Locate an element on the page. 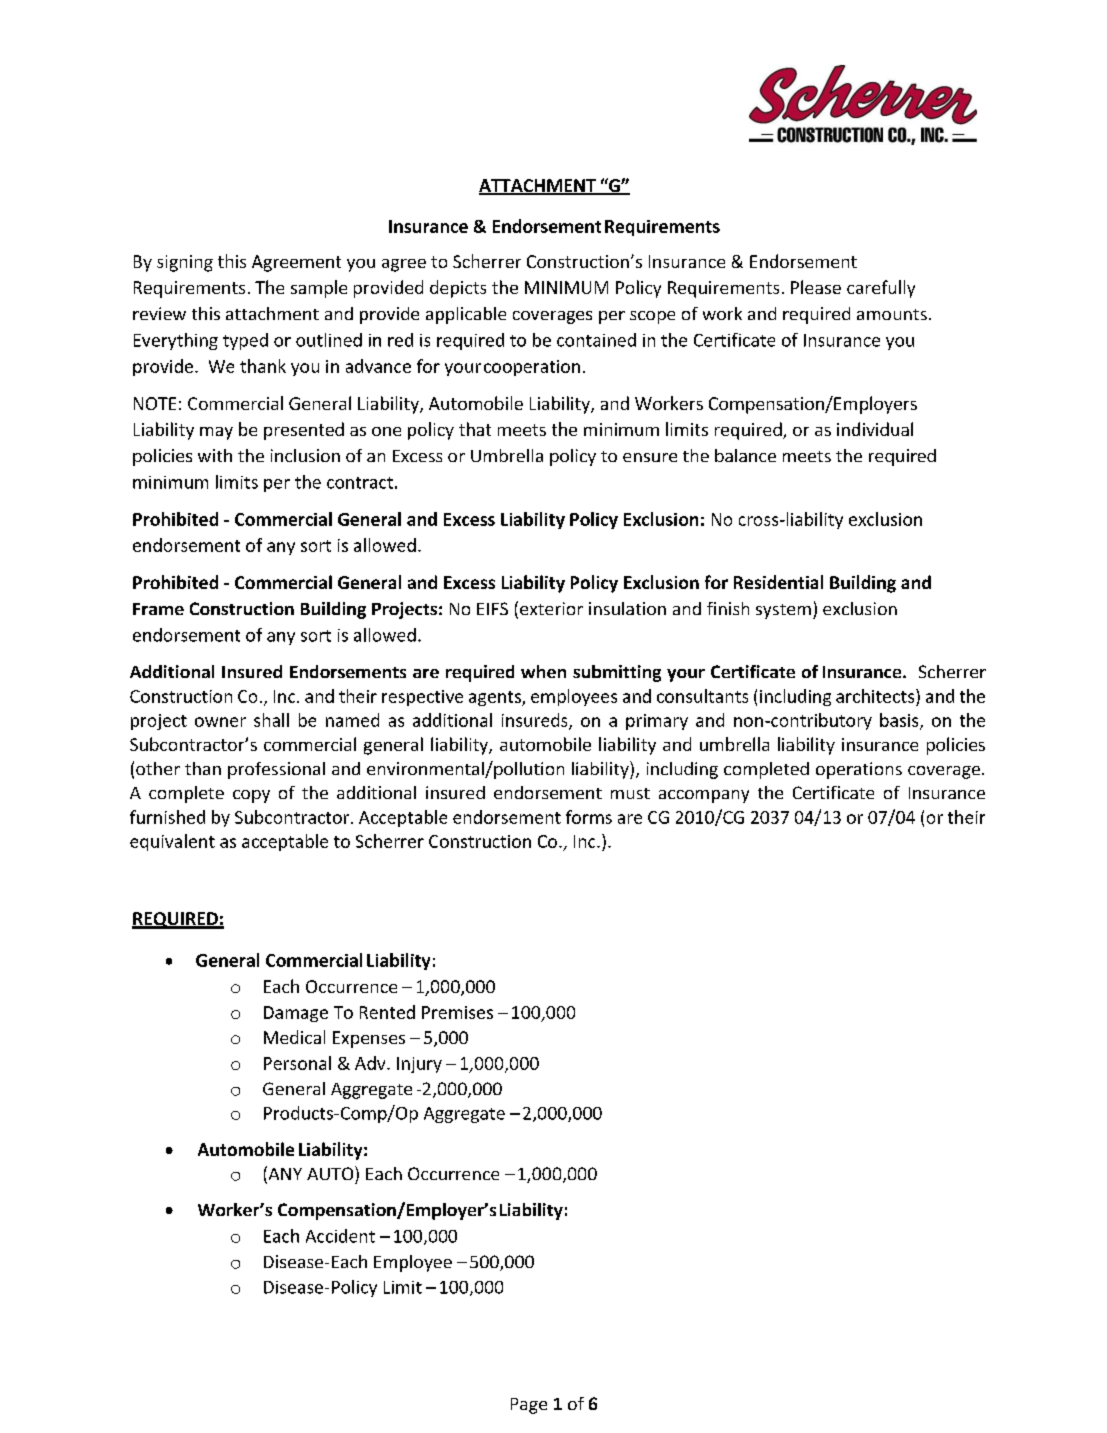  Injury is located at coordinates (419, 1065).
